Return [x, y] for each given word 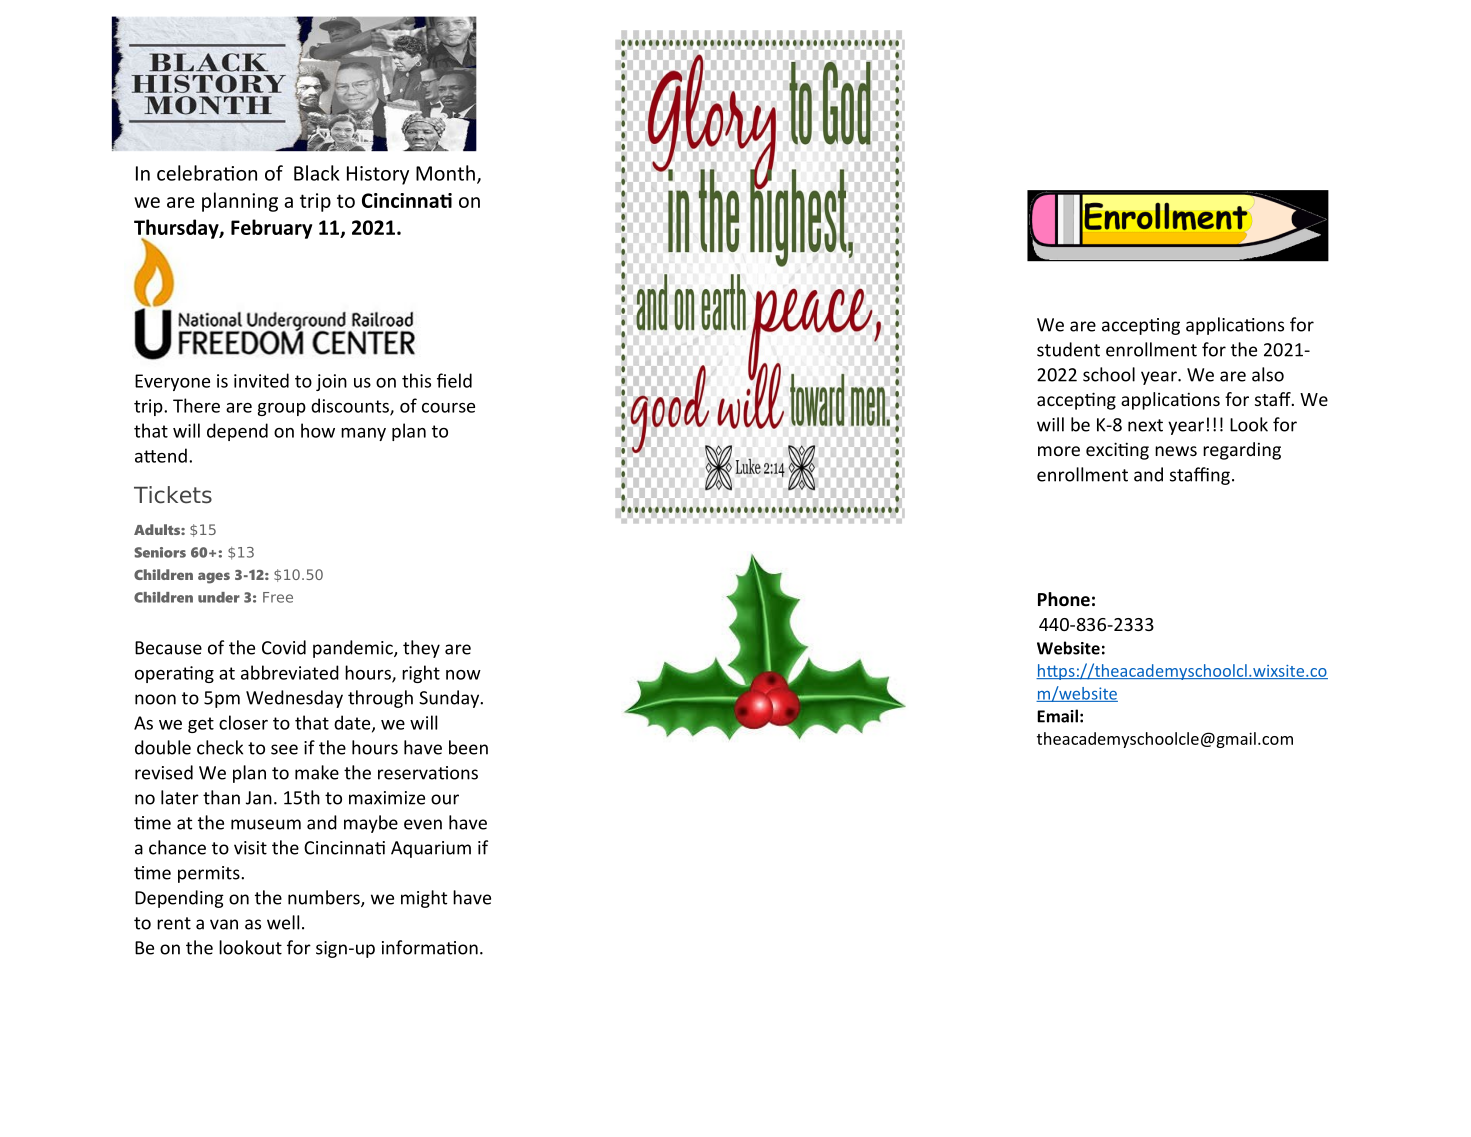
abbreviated [290, 672]
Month [445, 173]
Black [317, 173]
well [283, 922]
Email [1057, 716]
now [463, 675]
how [318, 430]
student [1068, 349]
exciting [1117, 451]
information [430, 947]
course [448, 408]
